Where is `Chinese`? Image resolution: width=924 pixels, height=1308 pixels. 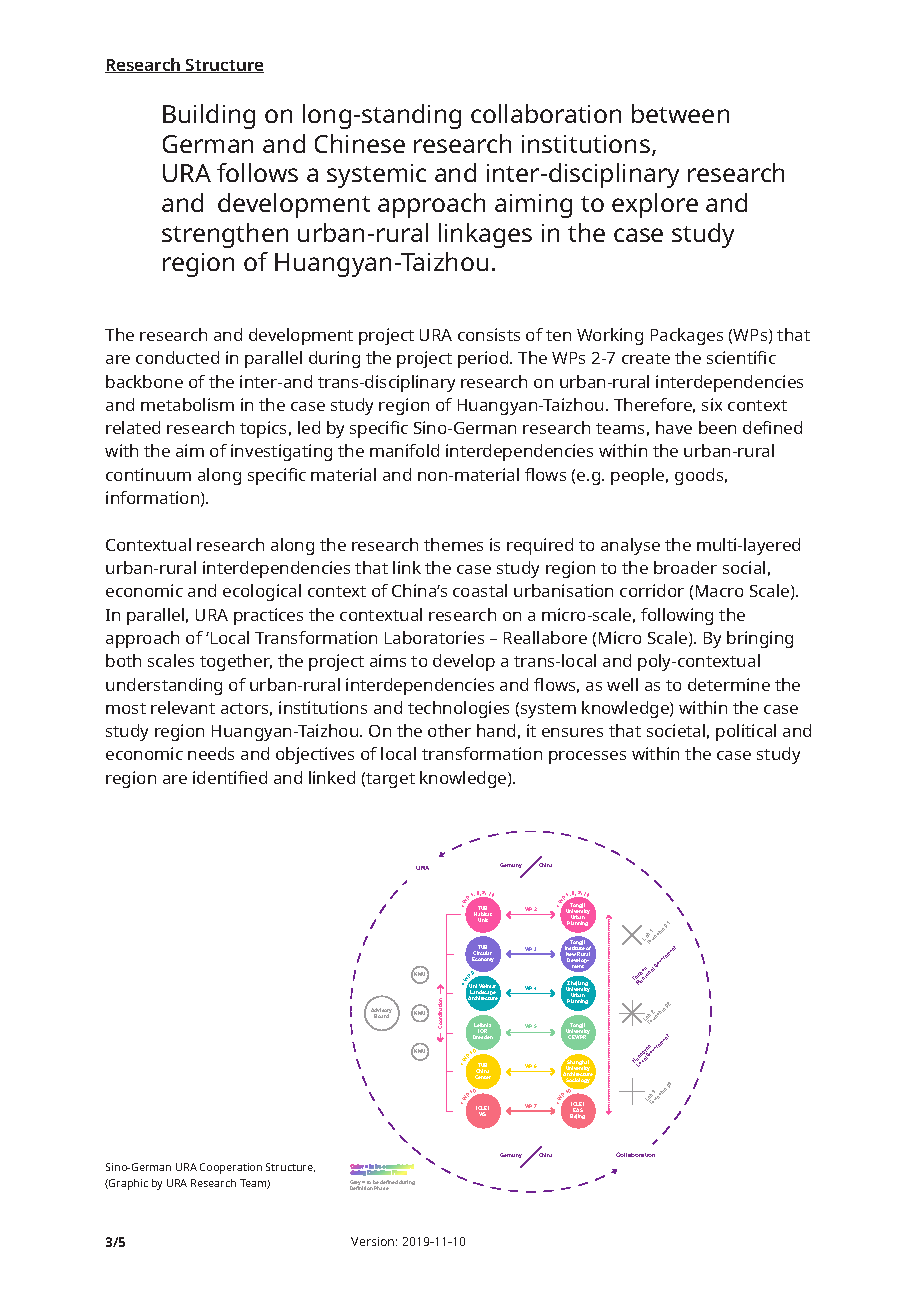 Chinese is located at coordinates (360, 143).
